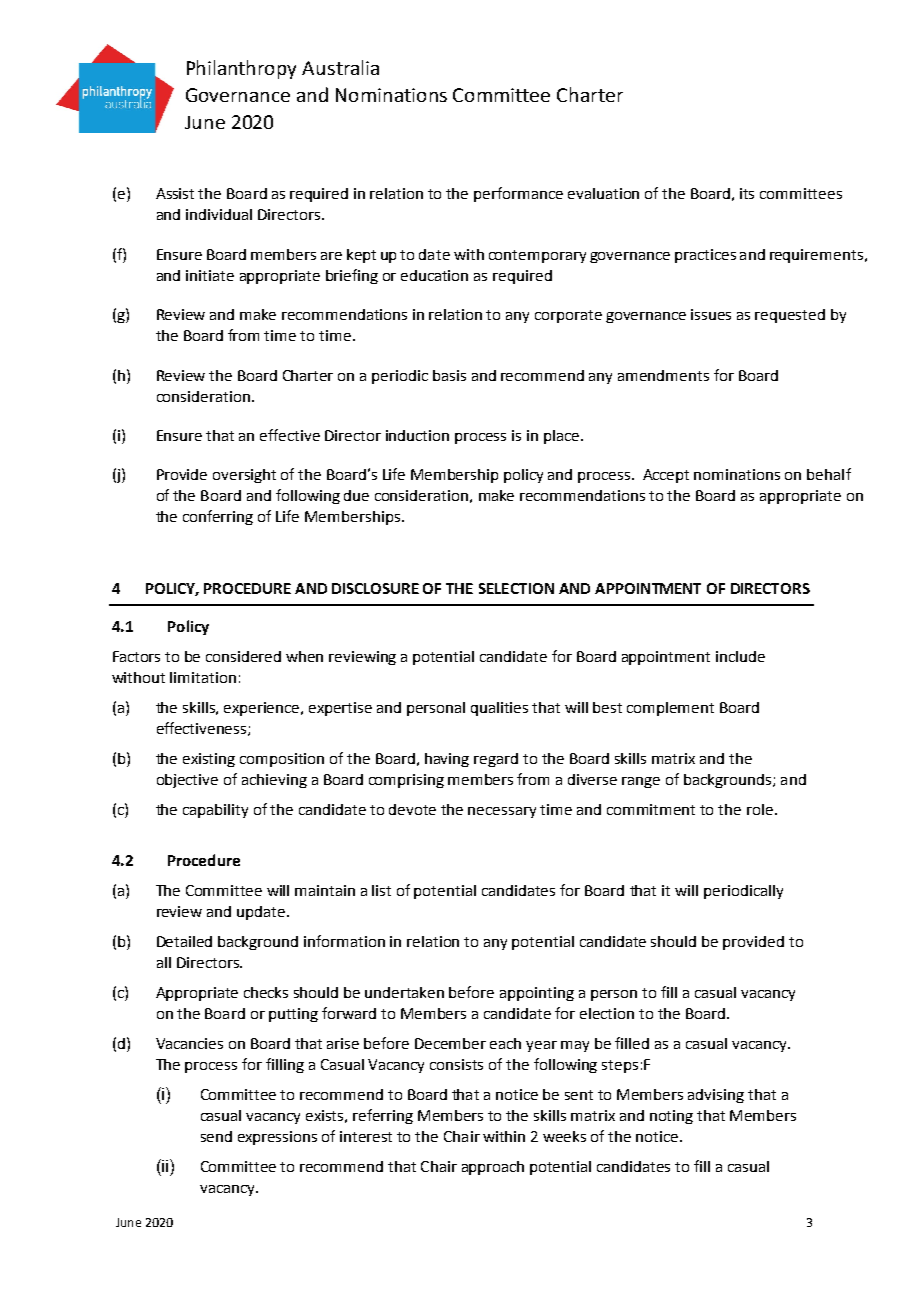 The image size is (924, 1308). What do you see at coordinates (493, 1168) in the image?
I see `approach` at bounding box center [493, 1168].
